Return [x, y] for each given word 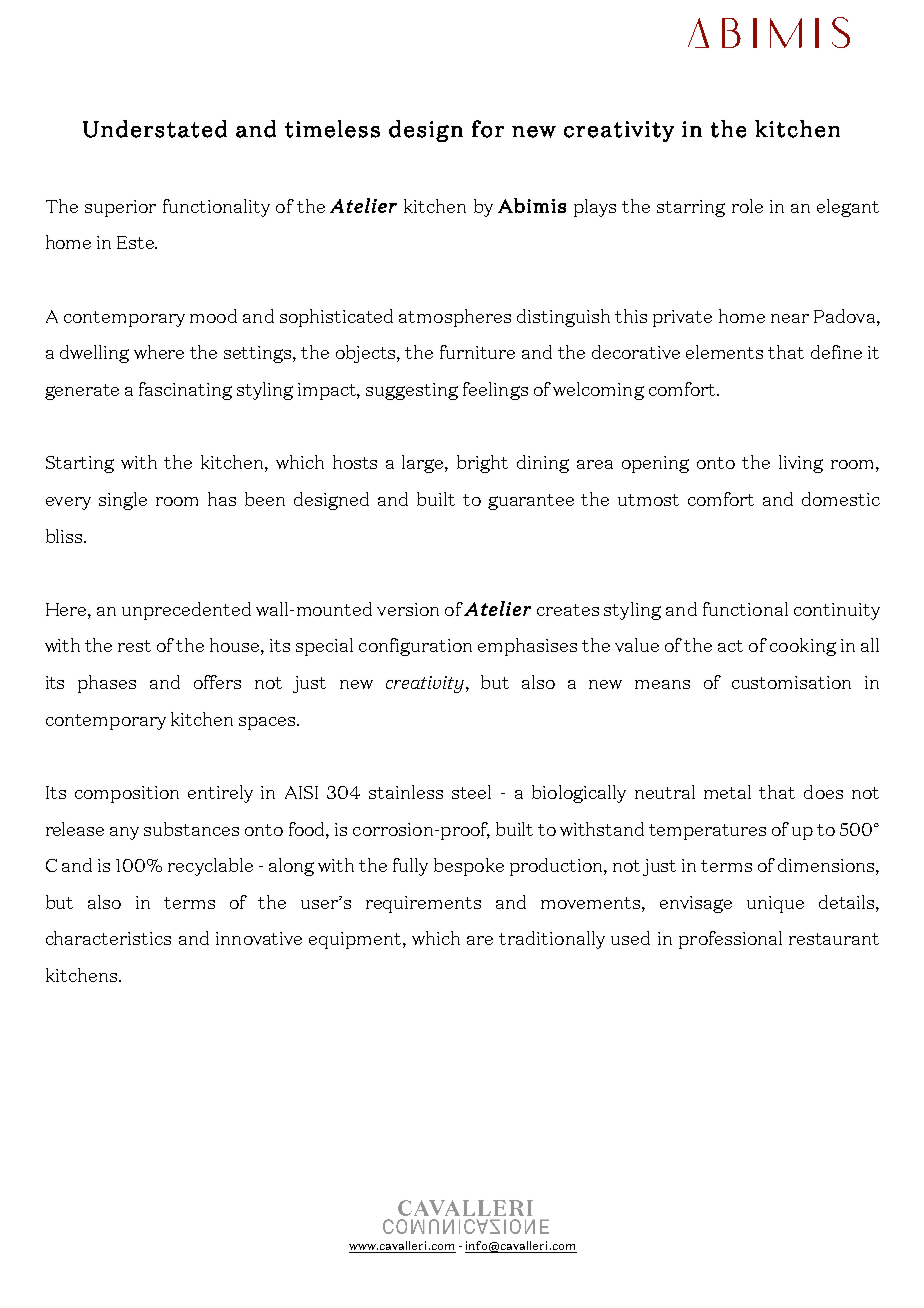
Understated [155, 129]
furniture [477, 352]
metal [727, 792]
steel [471, 792]
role [747, 206]
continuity [837, 611]
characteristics [108, 938]
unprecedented [186, 611]
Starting [80, 464]
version [408, 609]
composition [127, 794]
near [790, 318]
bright [482, 464]
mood [213, 316]
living [801, 464]
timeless [332, 129]
